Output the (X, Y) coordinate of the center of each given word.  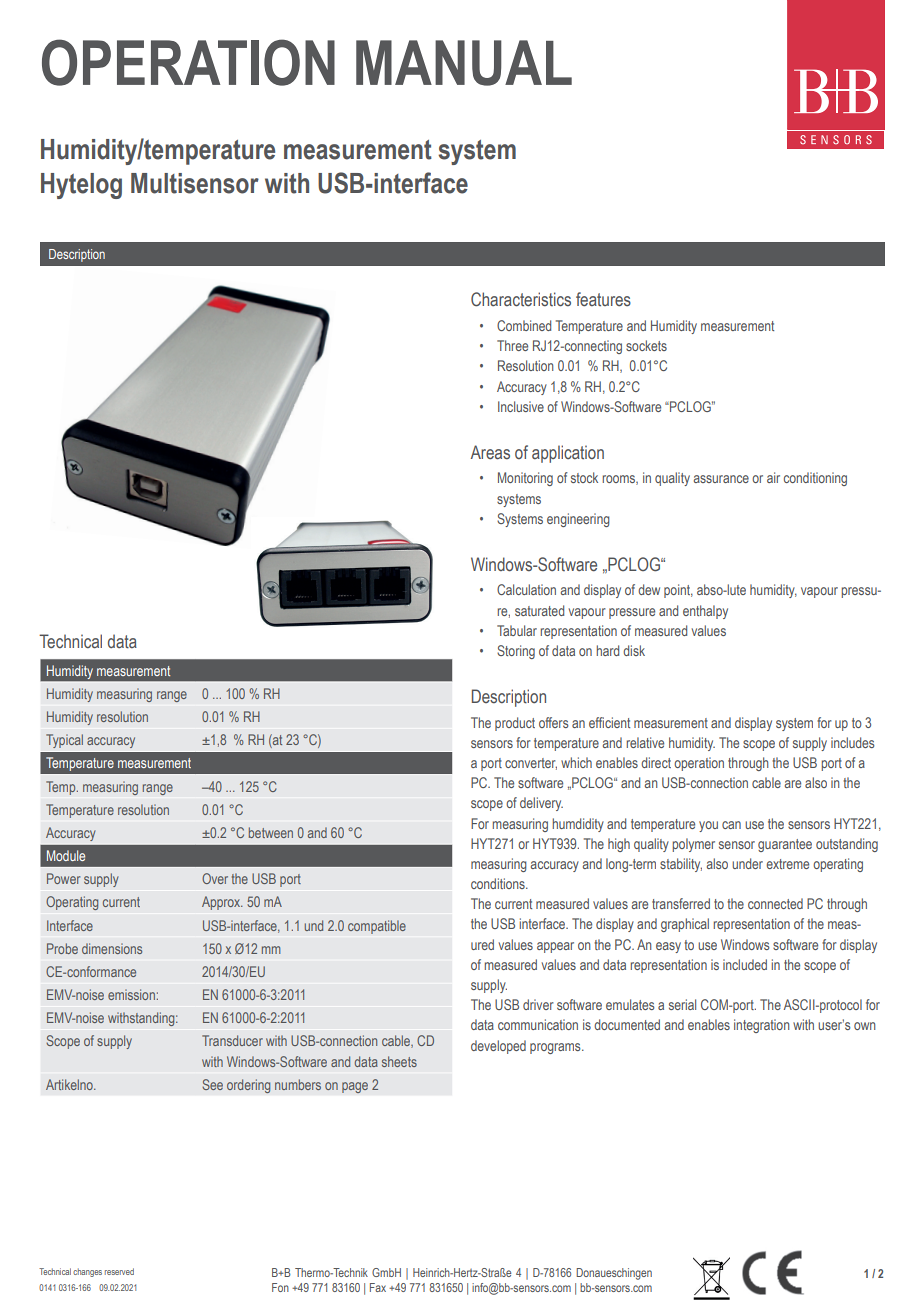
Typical (64, 741)
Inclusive (521, 406)
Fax (378, 1287)
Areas (490, 452)
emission (131, 994)
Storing (516, 652)
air (773, 477)
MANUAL (464, 63)
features (603, 299)
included (745, 964)
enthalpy (705, 612)
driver (538, 1004)
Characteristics (521, 299)
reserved (119, 1271)
